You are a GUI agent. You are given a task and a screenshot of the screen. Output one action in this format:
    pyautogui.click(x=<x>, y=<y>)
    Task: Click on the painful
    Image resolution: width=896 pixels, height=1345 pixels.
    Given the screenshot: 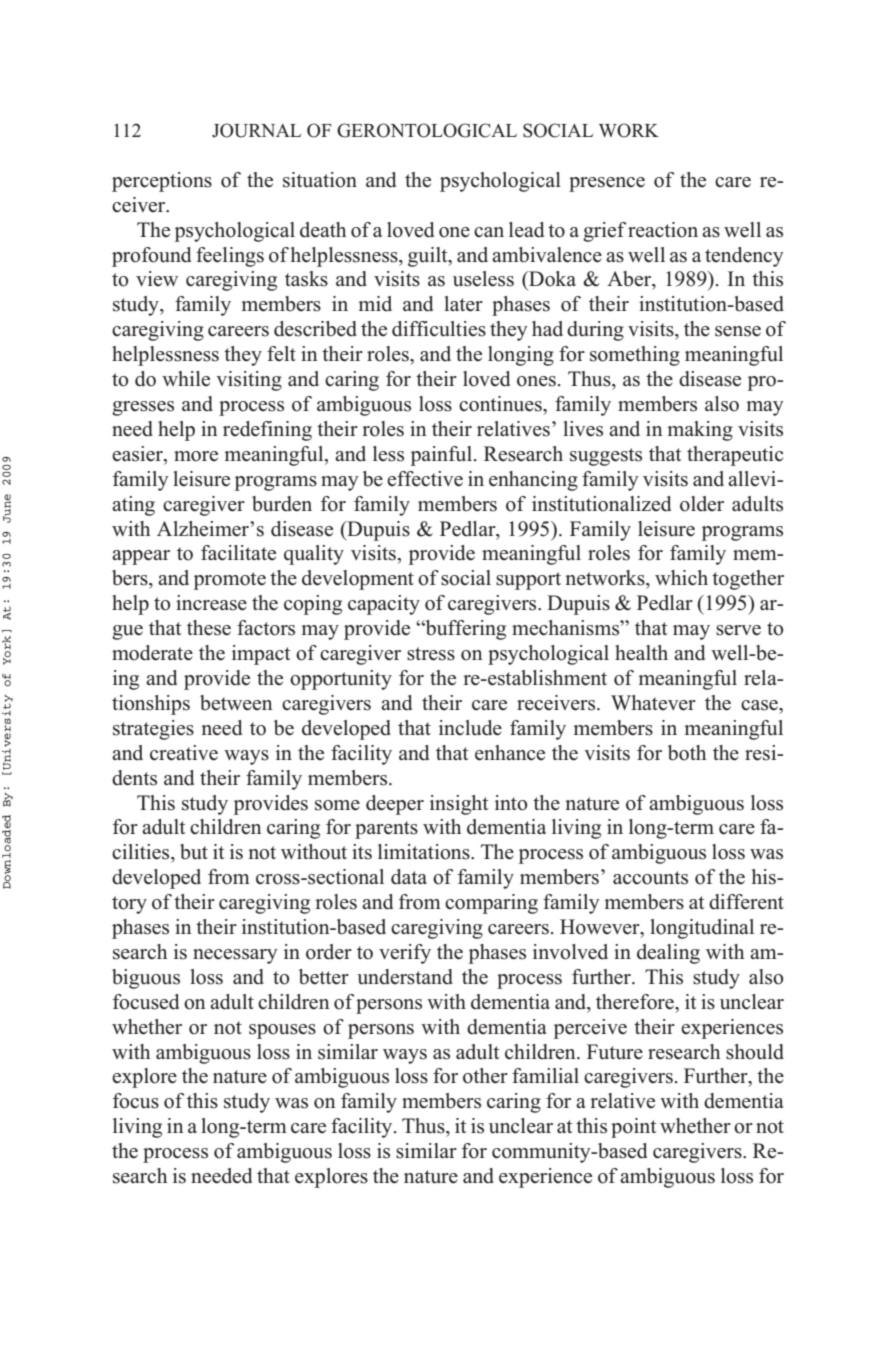 What is the action you would take?
    pyautogui.click(x=441, y=456)
